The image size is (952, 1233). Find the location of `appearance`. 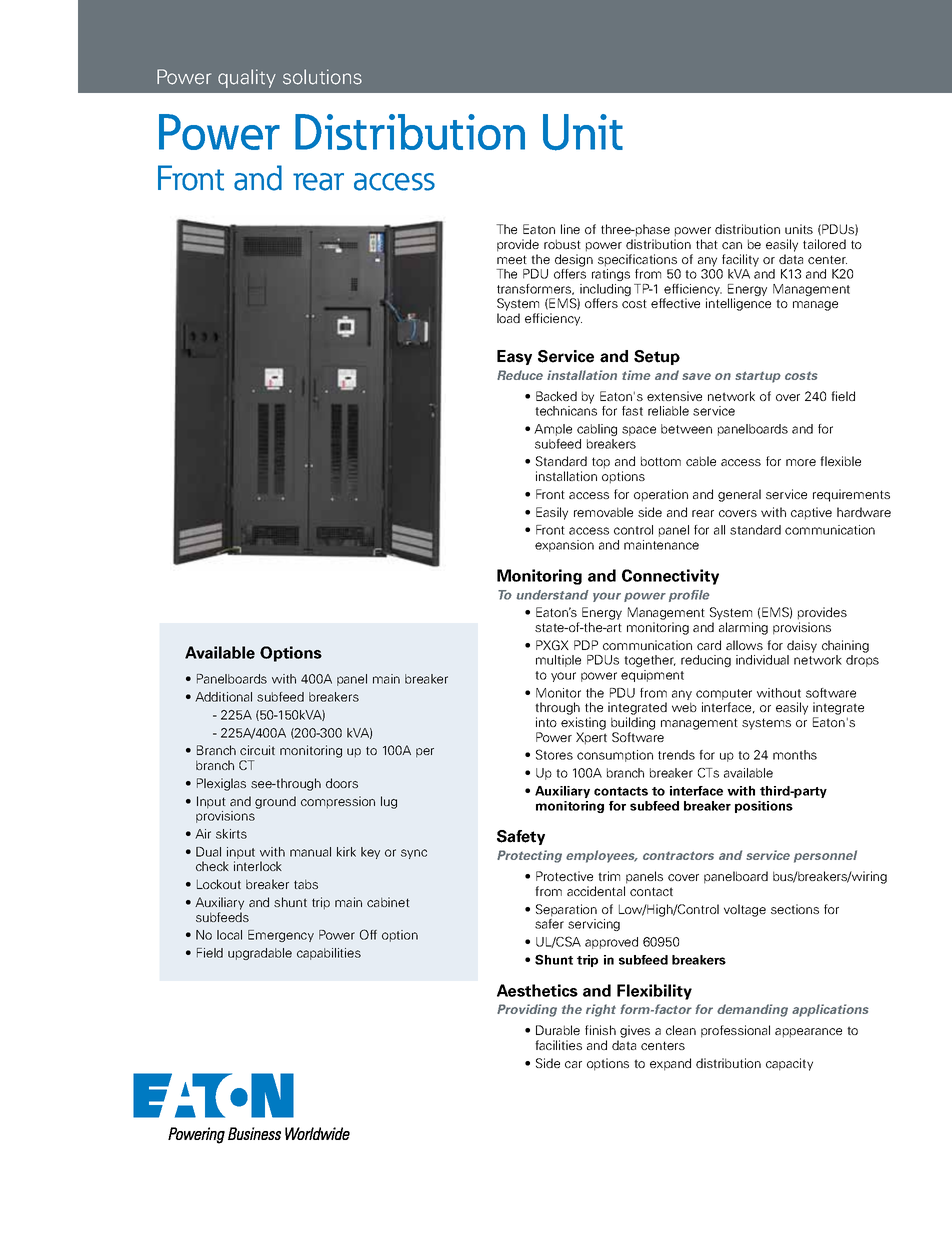

appearance is located at coordinates (808, 1033).
